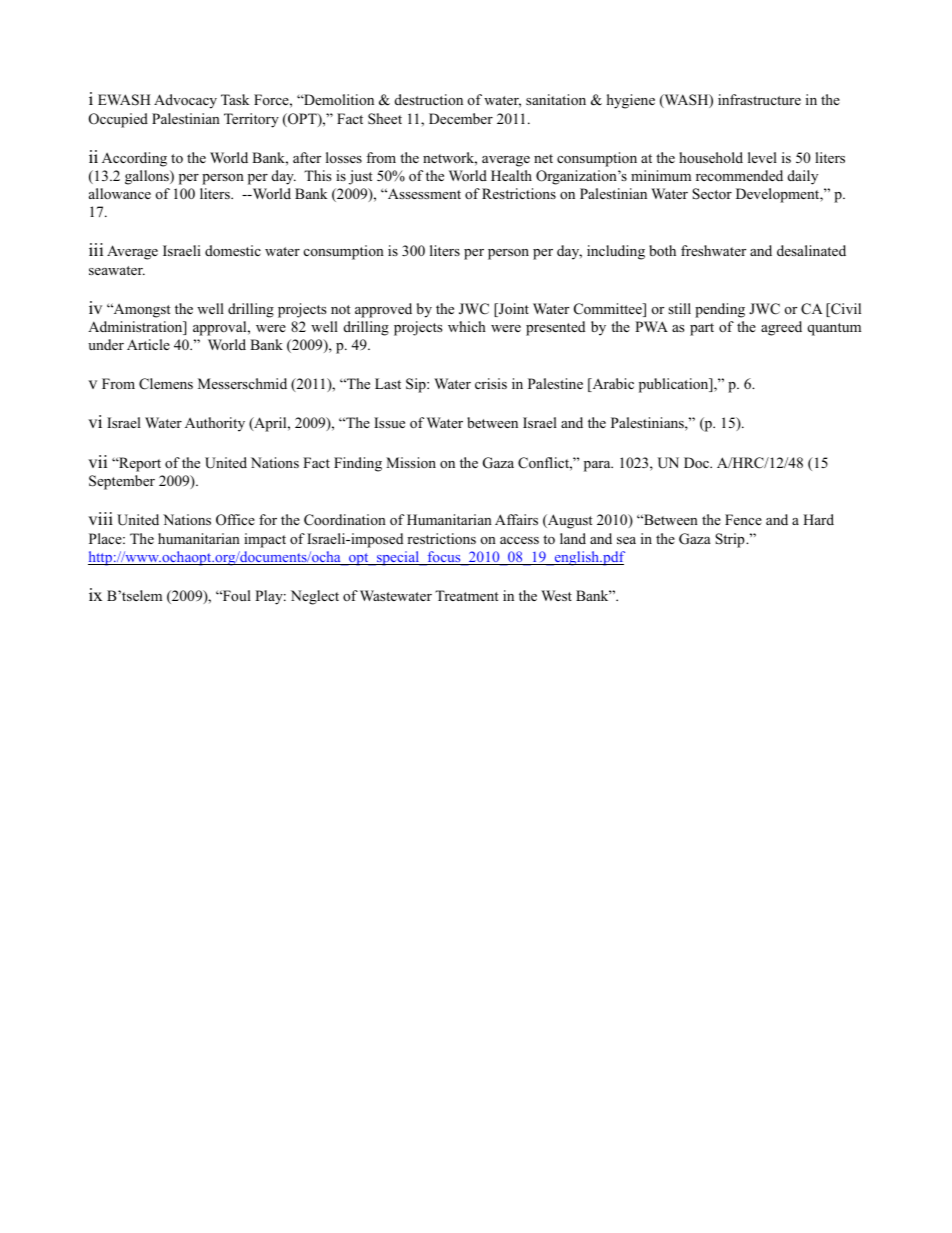  What do you see at coordinates (781, 328) in the screenshot?
I see `agreed` at bounding box center [781, 328].
